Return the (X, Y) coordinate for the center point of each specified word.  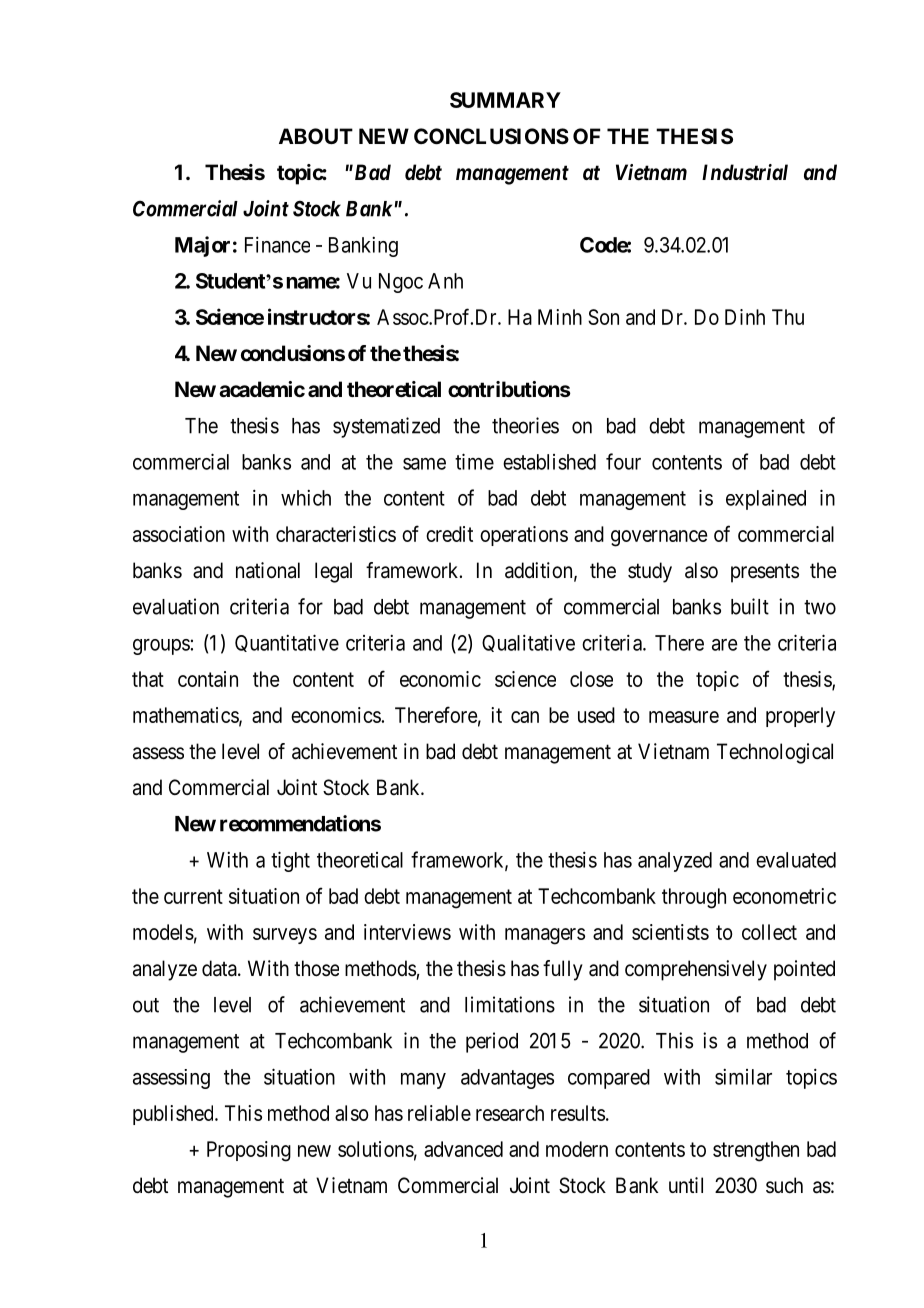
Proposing (249, 1151)
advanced (463, 1149)
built (750, 606)
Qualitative (528, 643)
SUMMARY (505, 100)
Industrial (745, 172)
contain (208, 679)
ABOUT (316, 136)
